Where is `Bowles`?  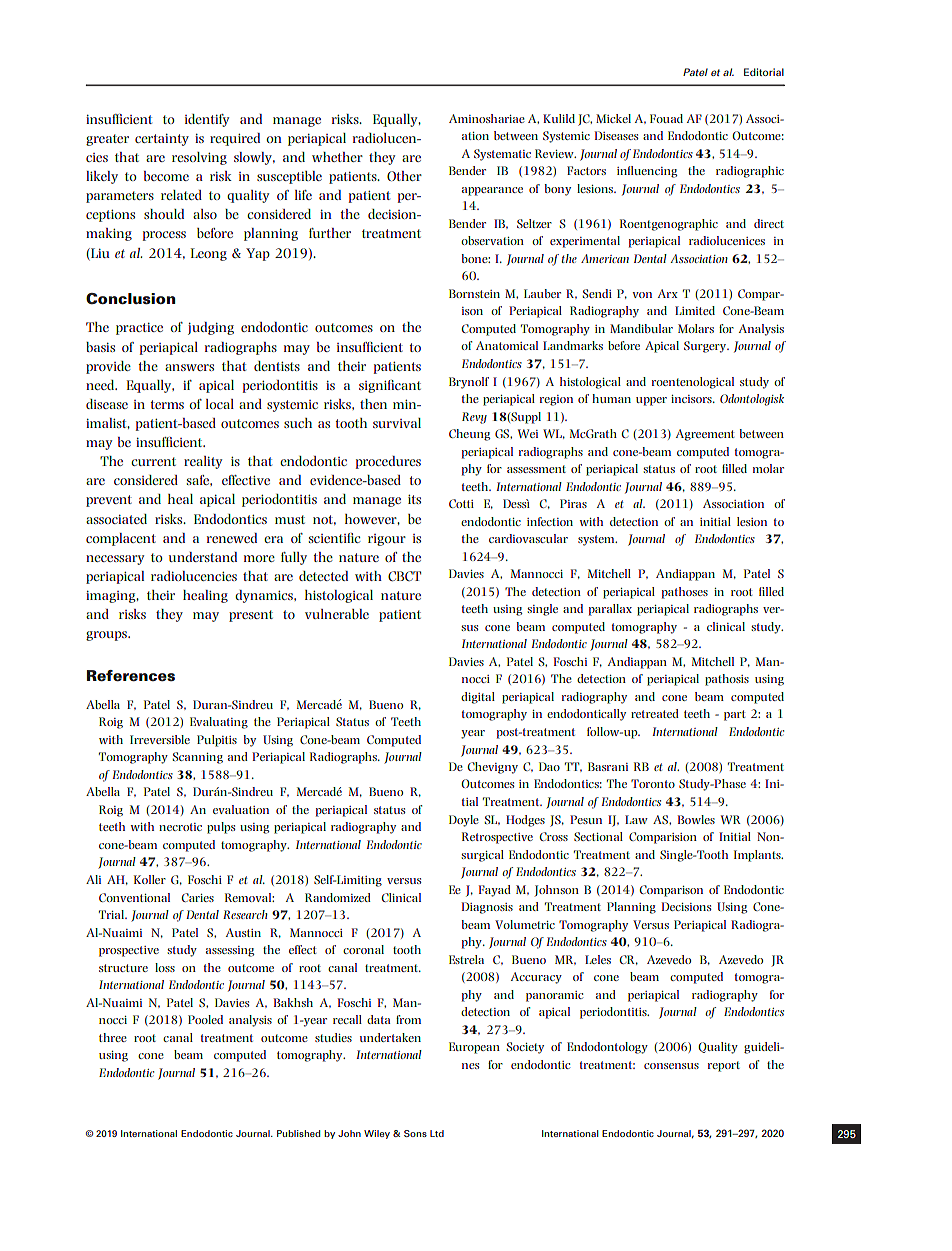 Bowles is located at coordinates (696, 819).
